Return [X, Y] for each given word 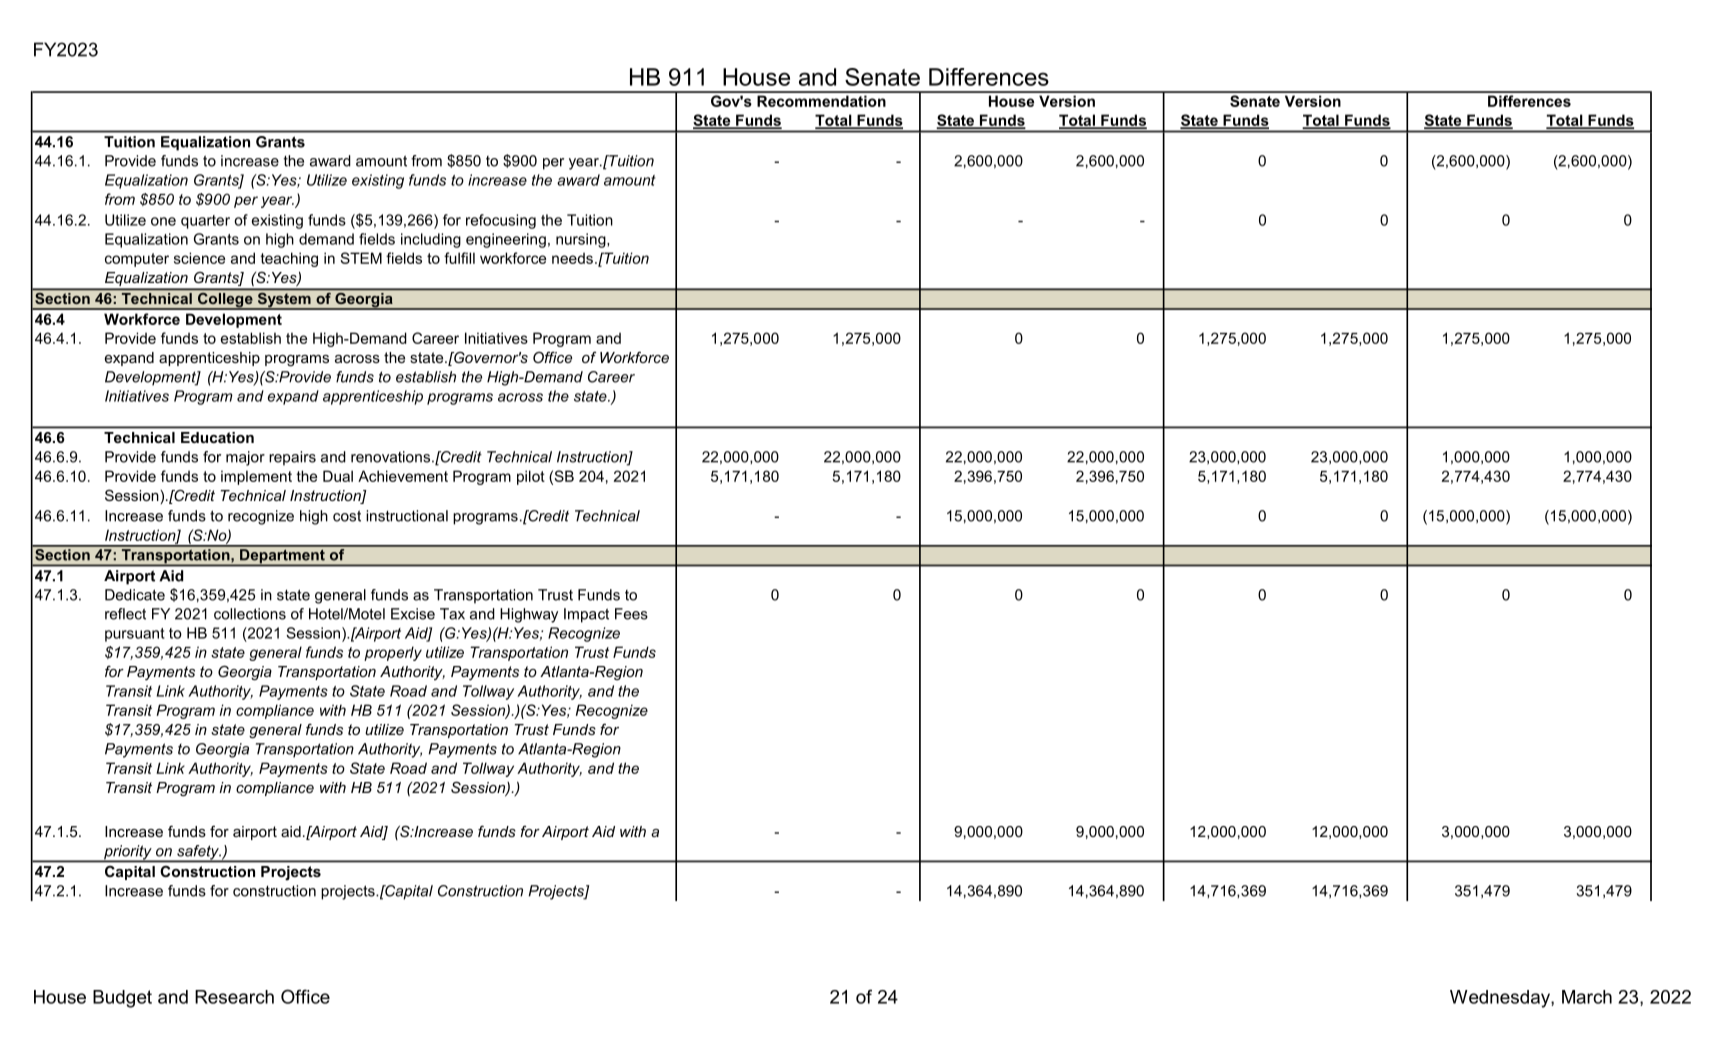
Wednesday [1501, 999]
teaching [289, 259]
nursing [582, 240]
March [1587, 997]
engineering [506, 240]
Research [234, 997]
